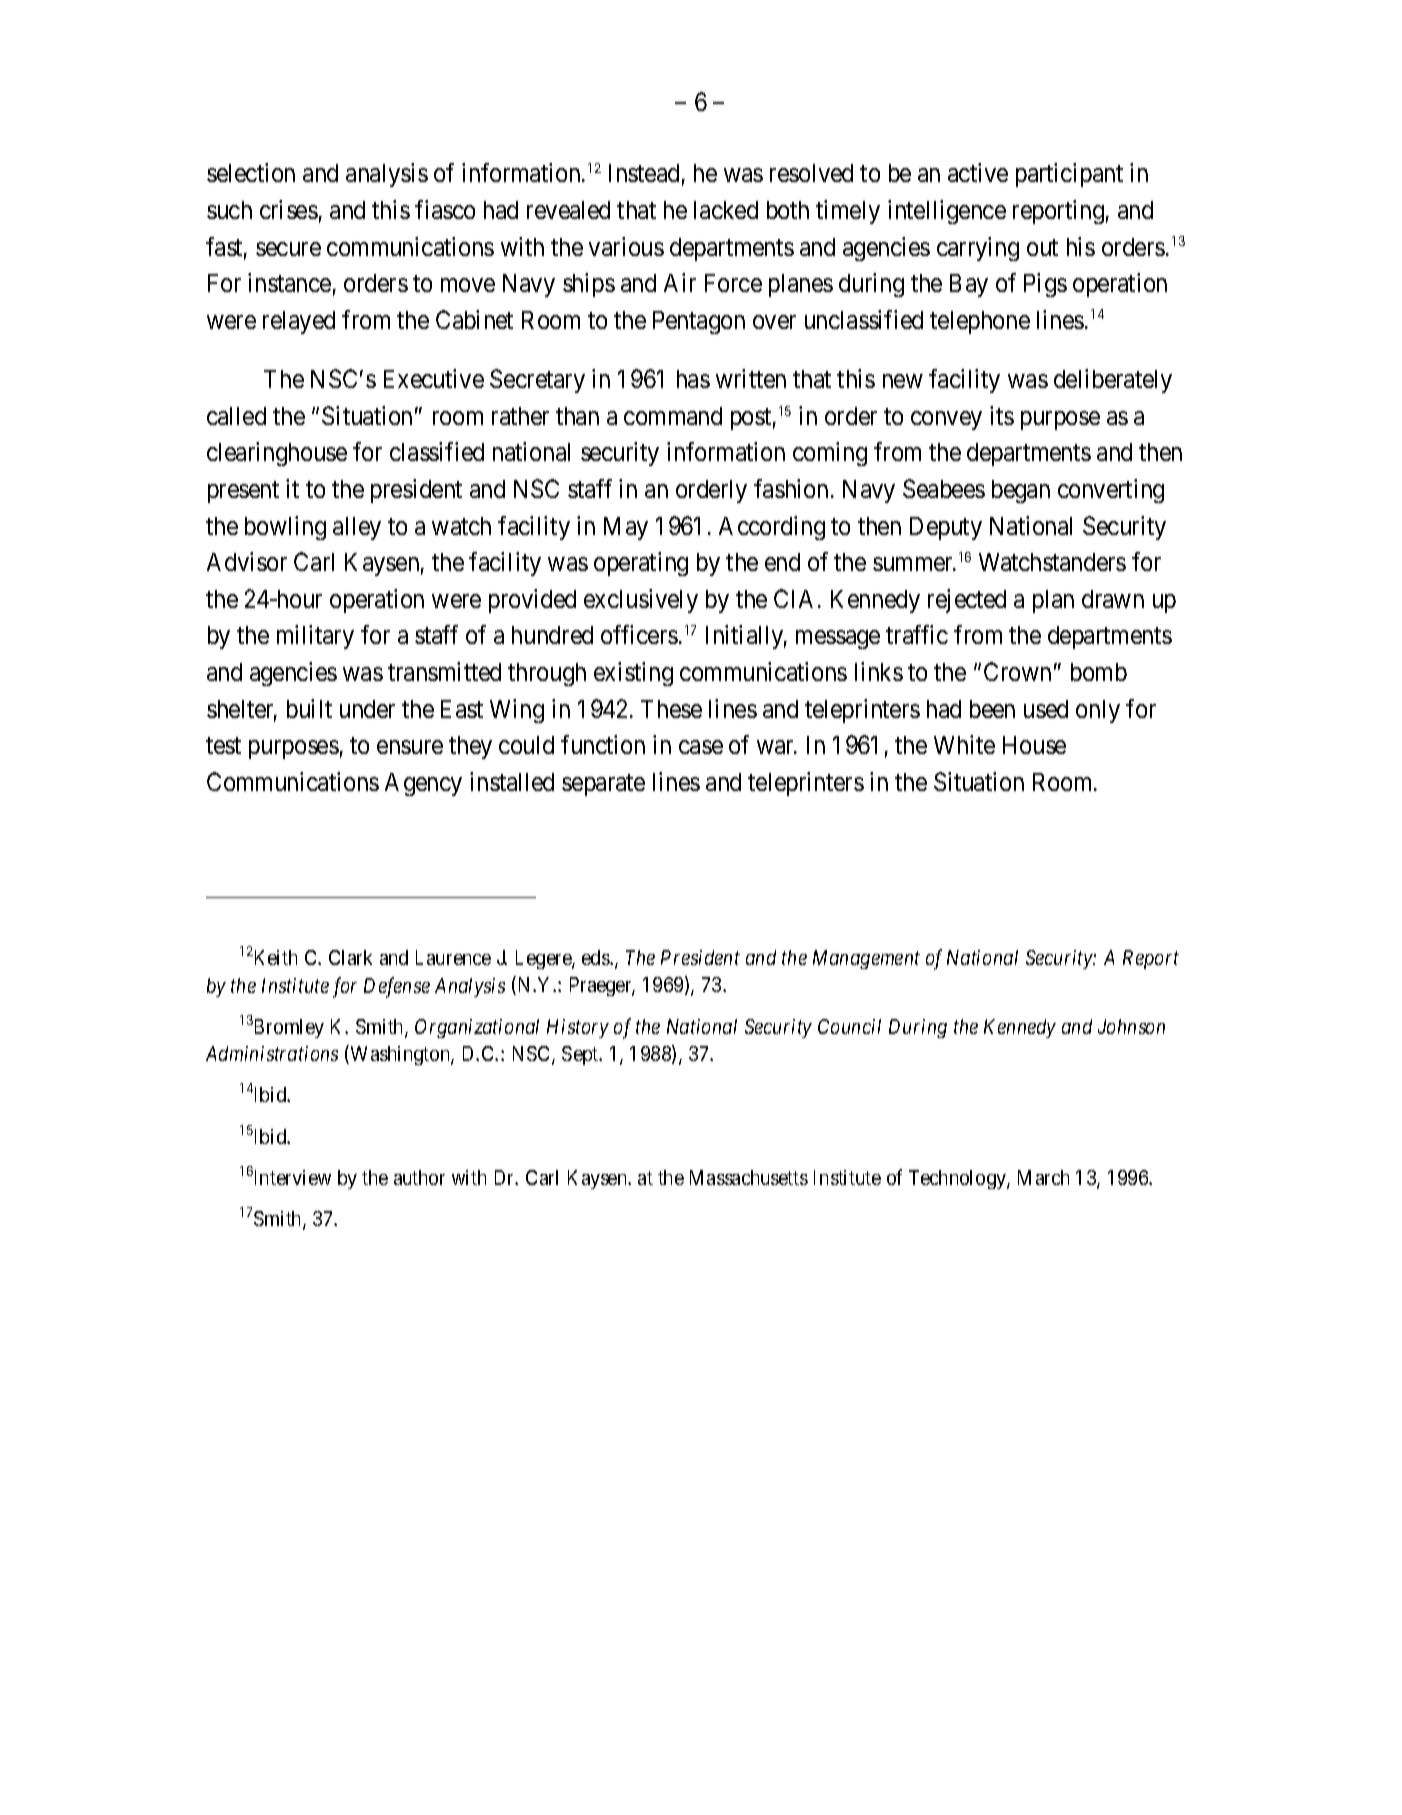 This document has height=1815, width=1402. I want to click on Crown, so click(1017, 671).
